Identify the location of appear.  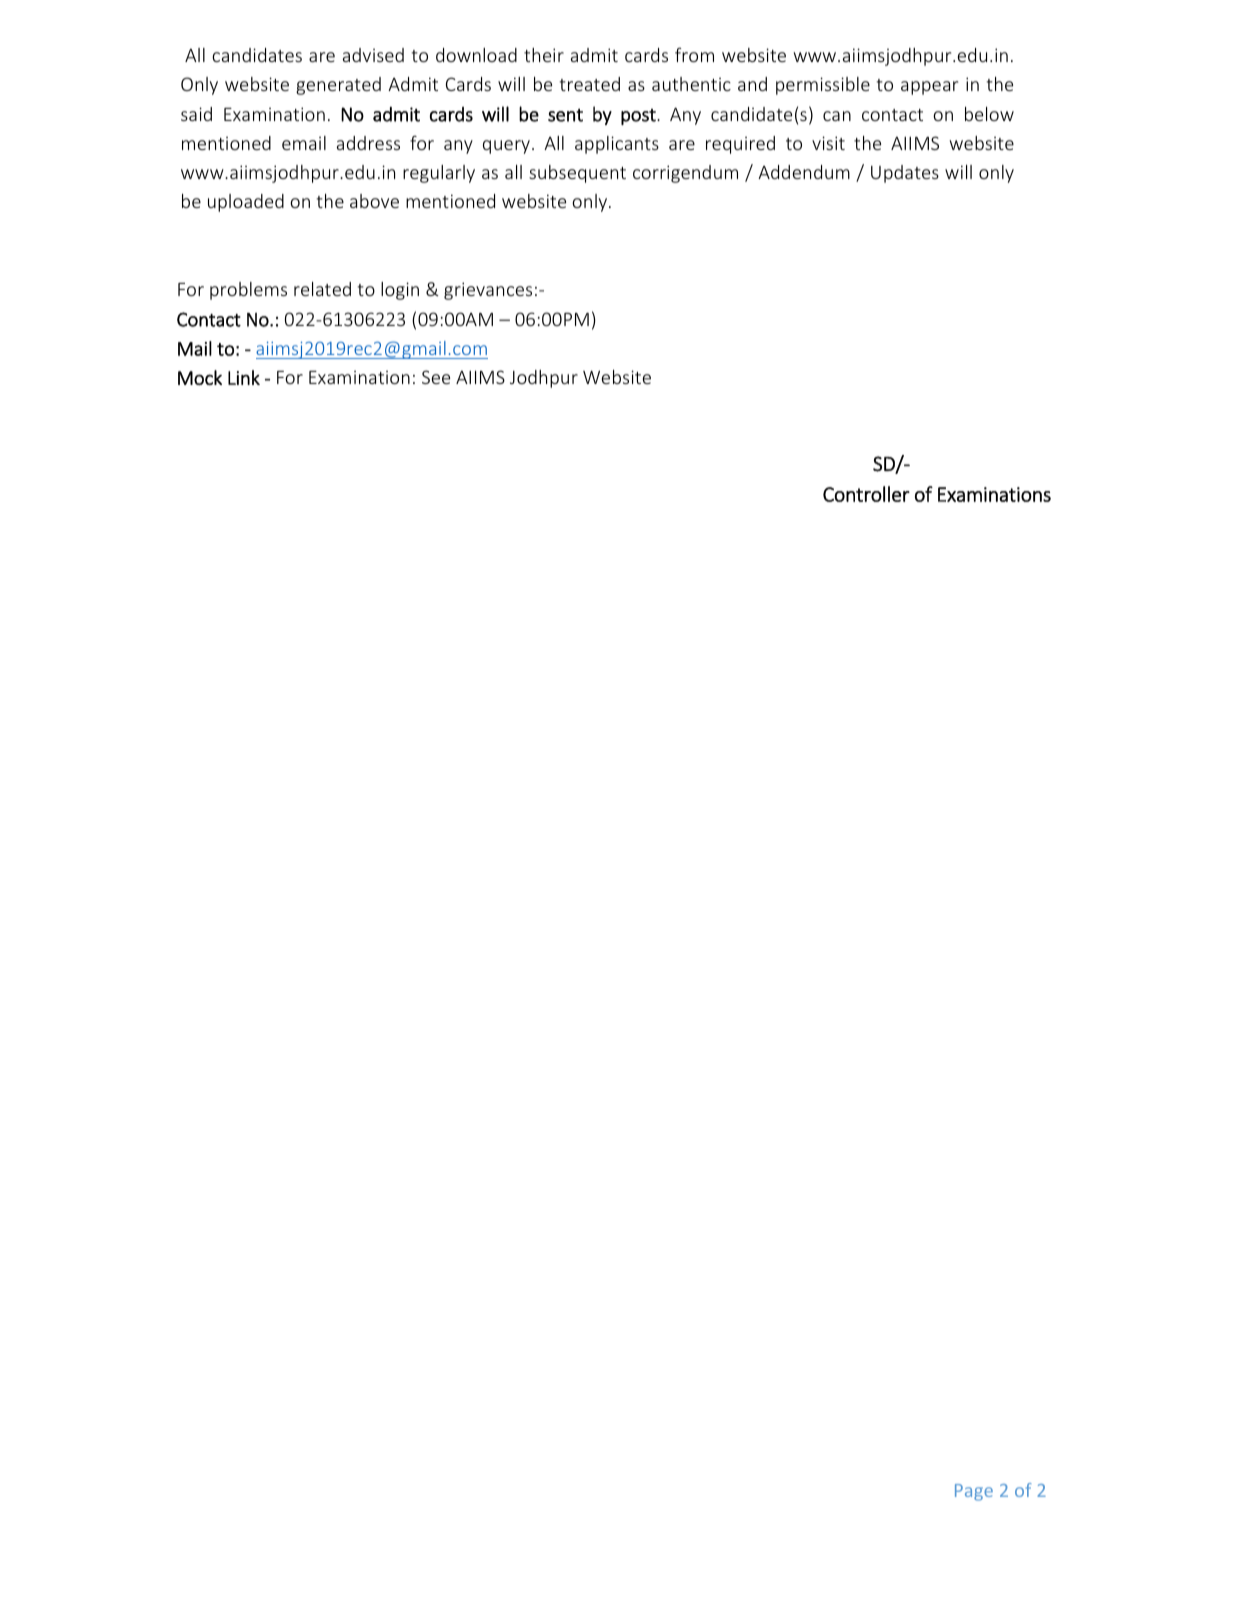
(929, 88).
